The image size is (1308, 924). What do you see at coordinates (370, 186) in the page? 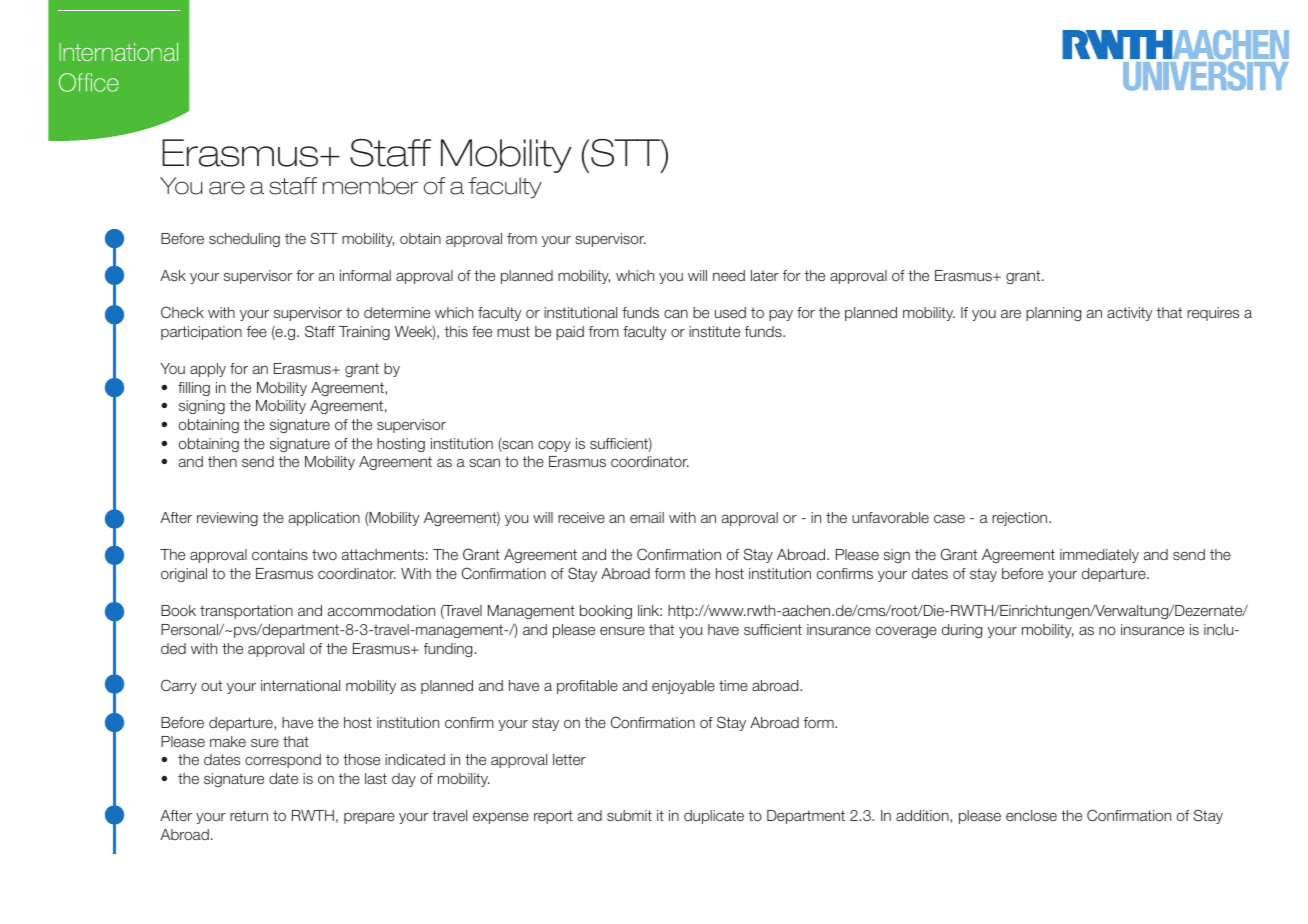
I see `member` at bounding box center [370, 186].
